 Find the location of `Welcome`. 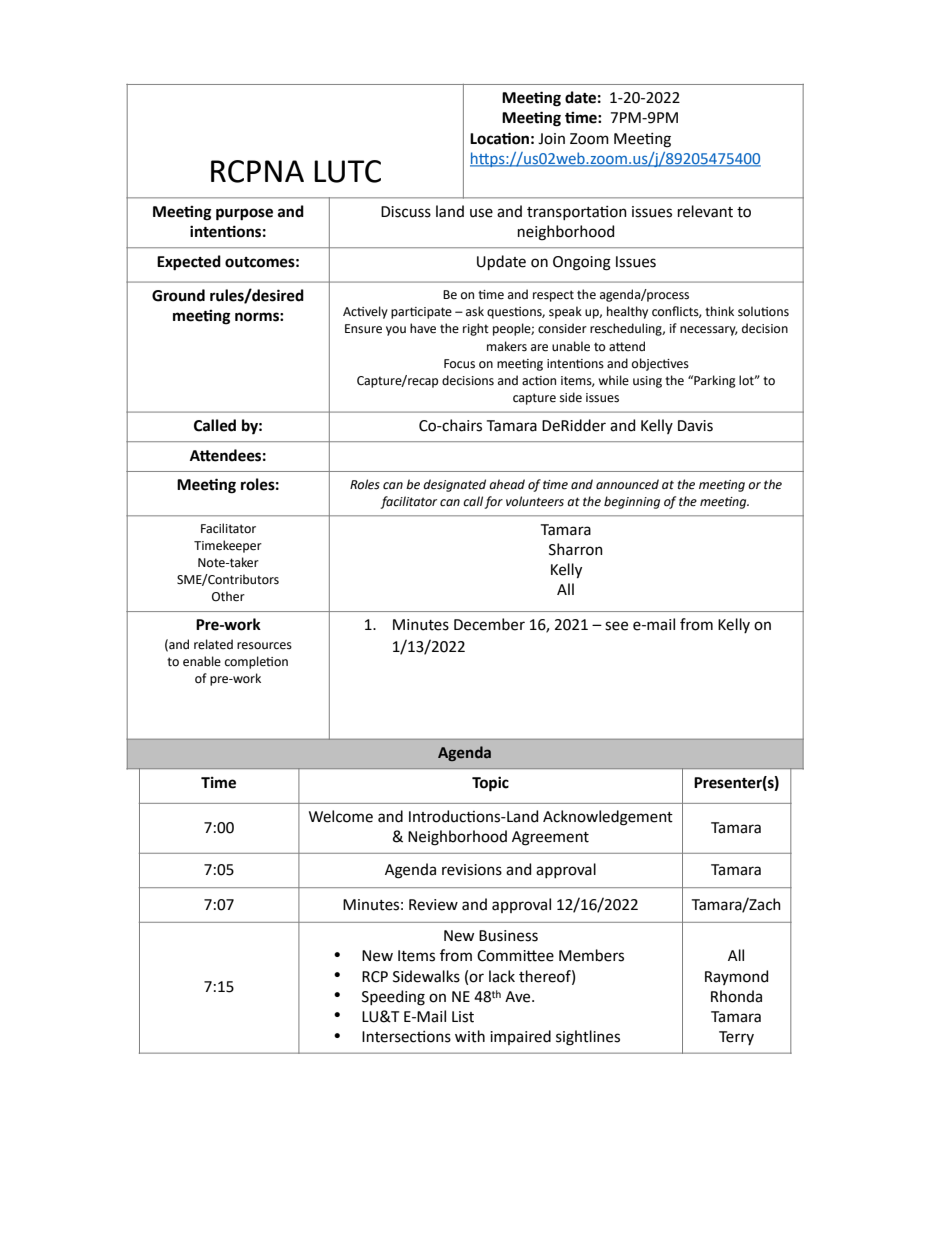

Welcome is located at coordinates (341, 816).
